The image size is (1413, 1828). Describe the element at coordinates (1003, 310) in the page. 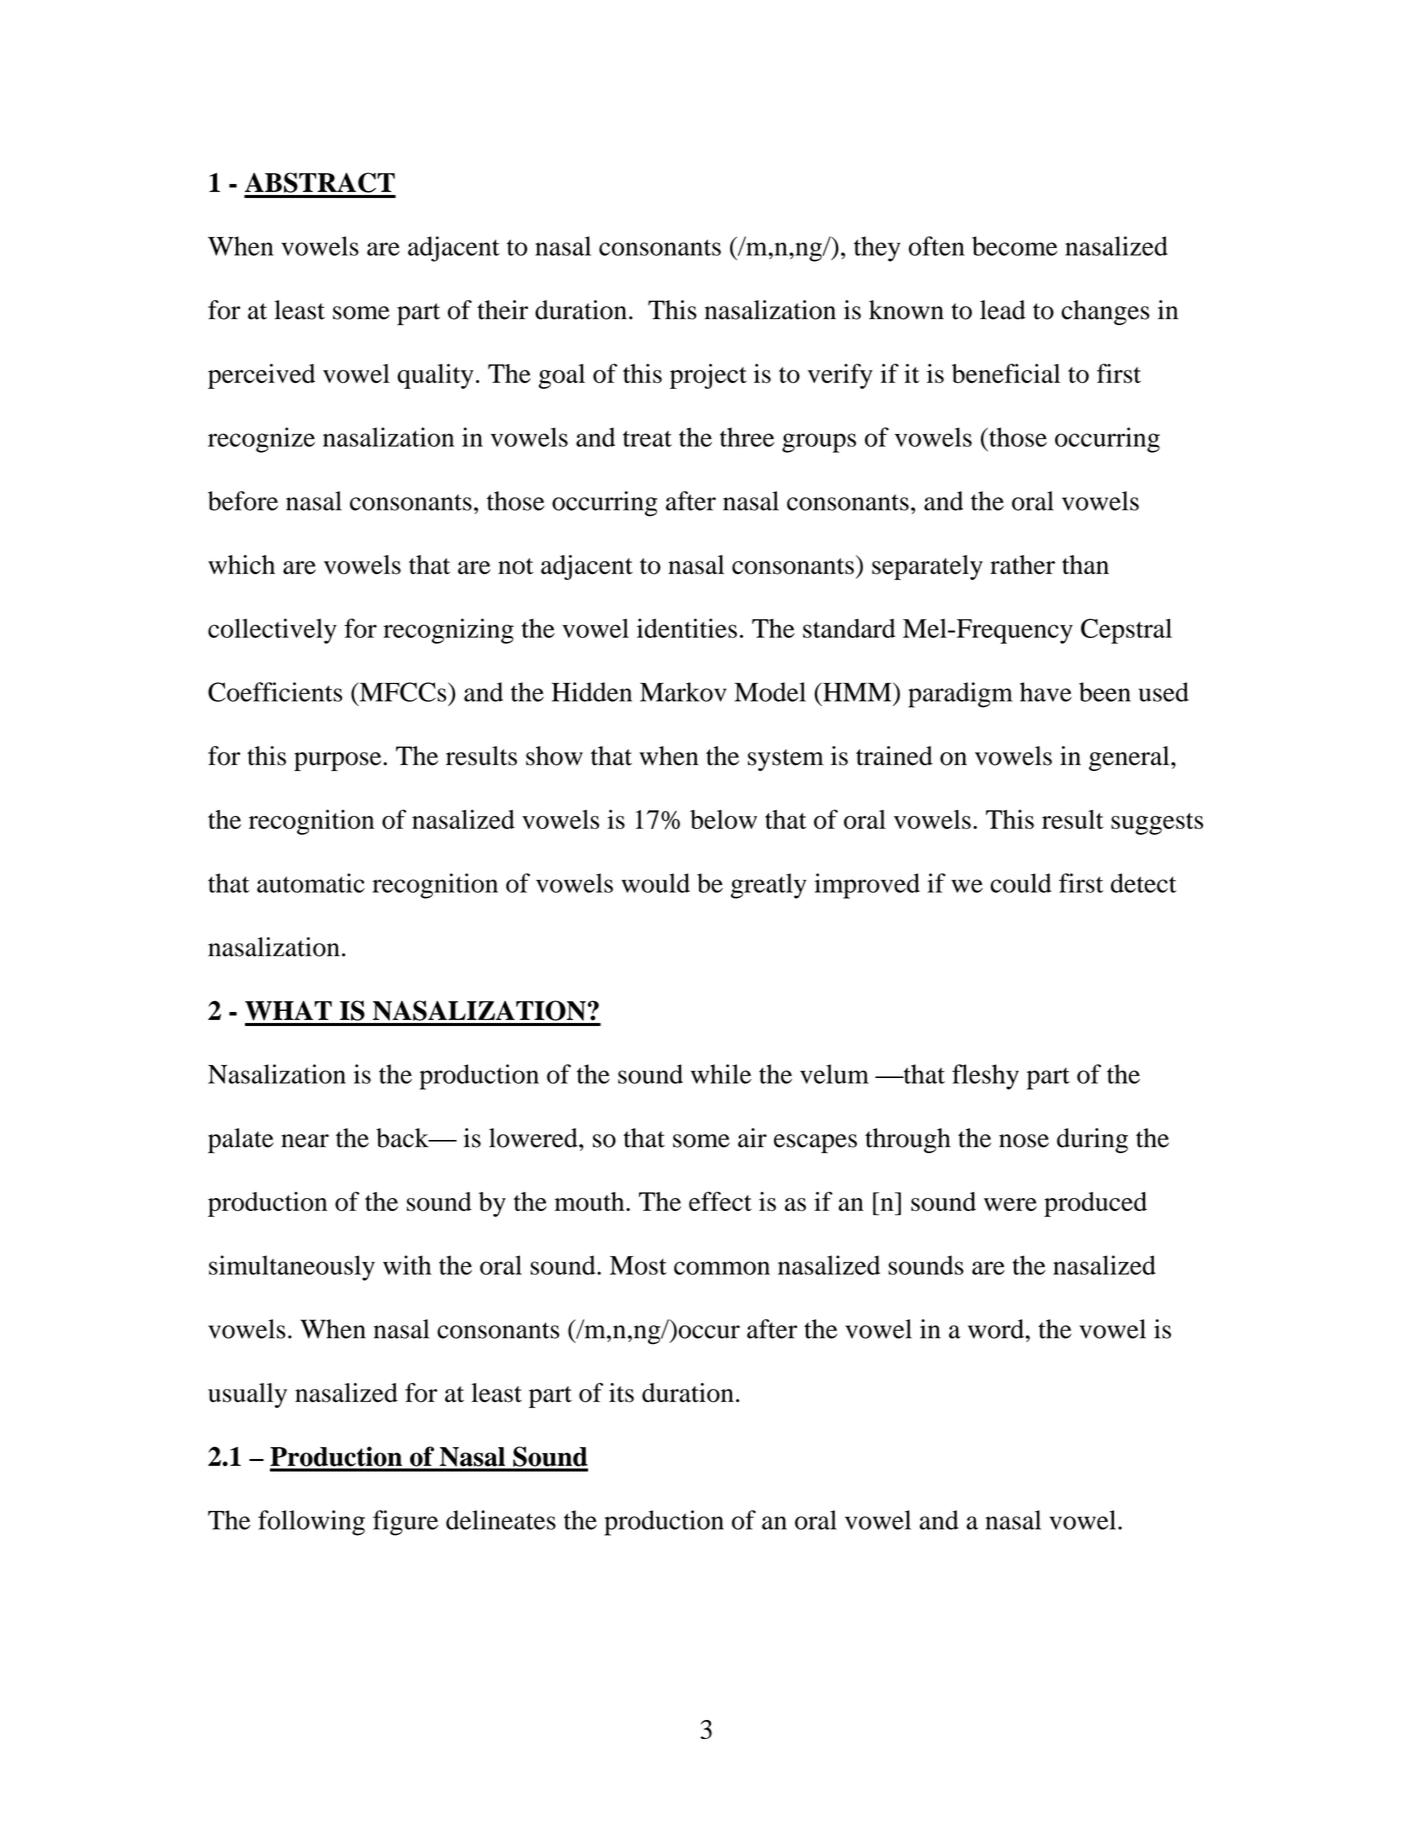

I see `lead` at that location.
